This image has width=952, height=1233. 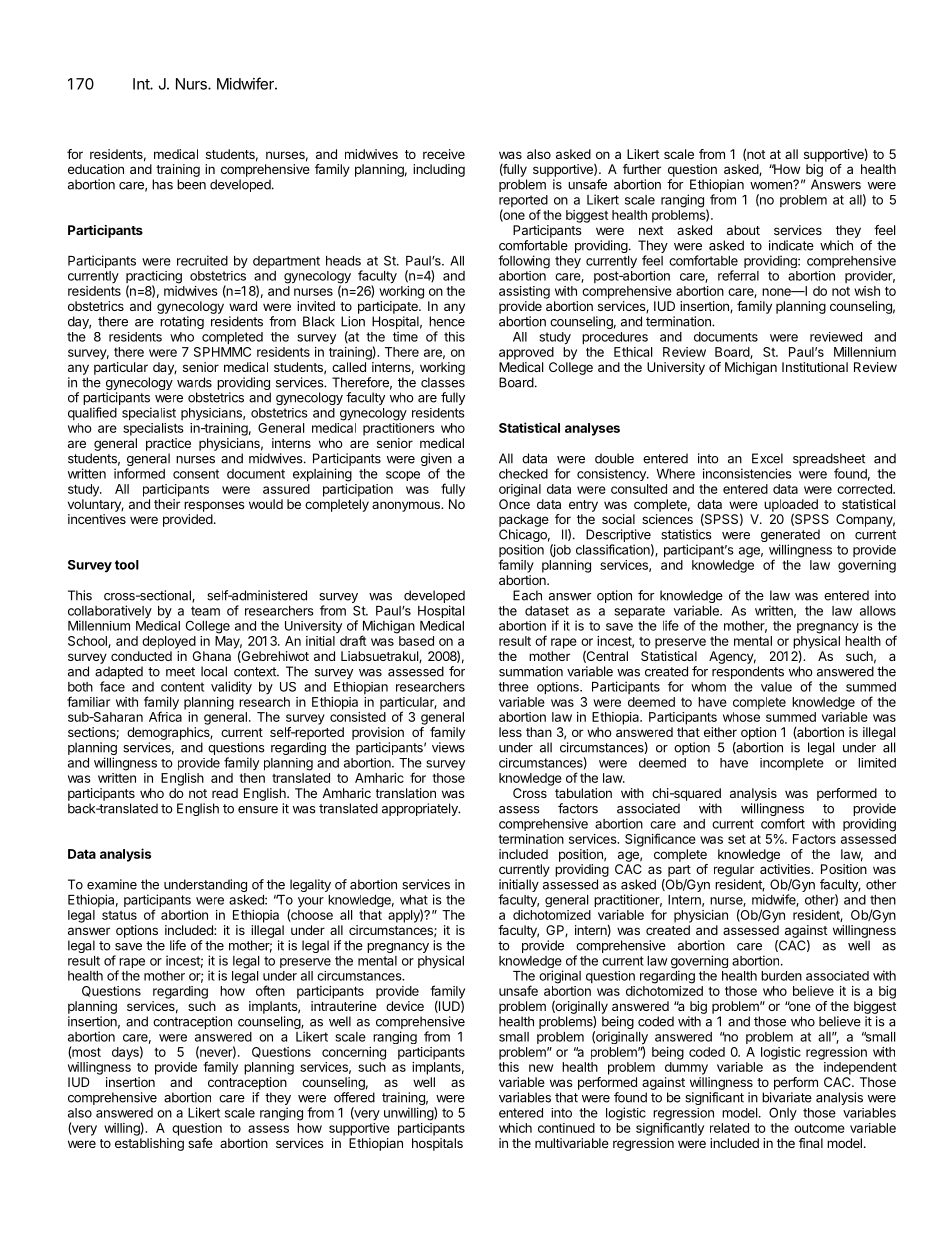 What do you see at coordinates (127, 565) in the image?
I see `tool` at bounding box center [127, 565].
